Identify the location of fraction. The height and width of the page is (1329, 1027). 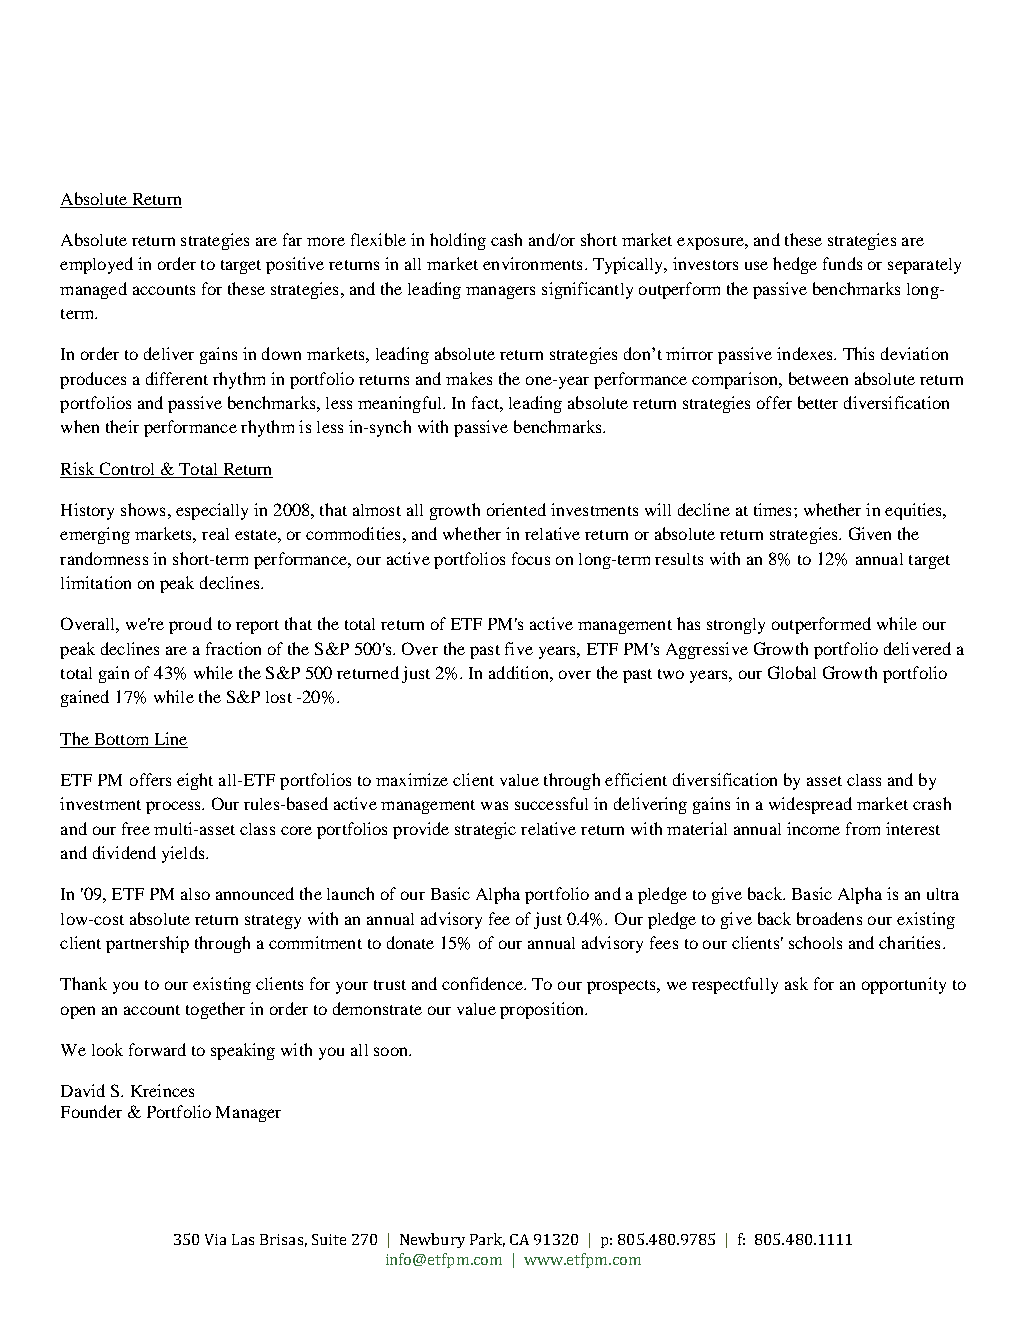
(233, 648).
